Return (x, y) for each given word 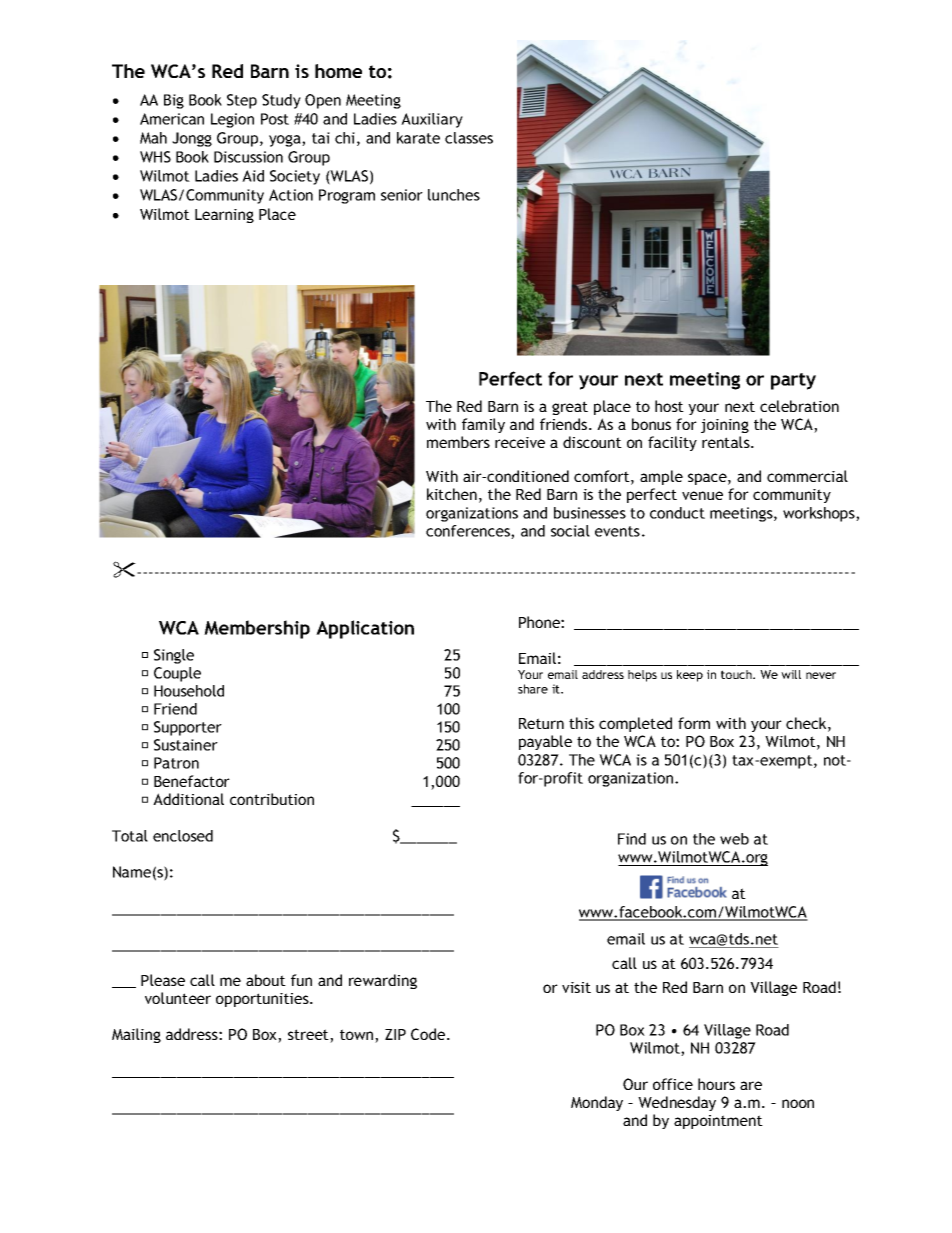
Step (242, 101)
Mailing (136, 1035)
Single (174, 656)
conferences (469, 532)
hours (716, 1084)
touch (737, 674)
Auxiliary (432, 120)
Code (429, 1034)
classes (469, 138)
